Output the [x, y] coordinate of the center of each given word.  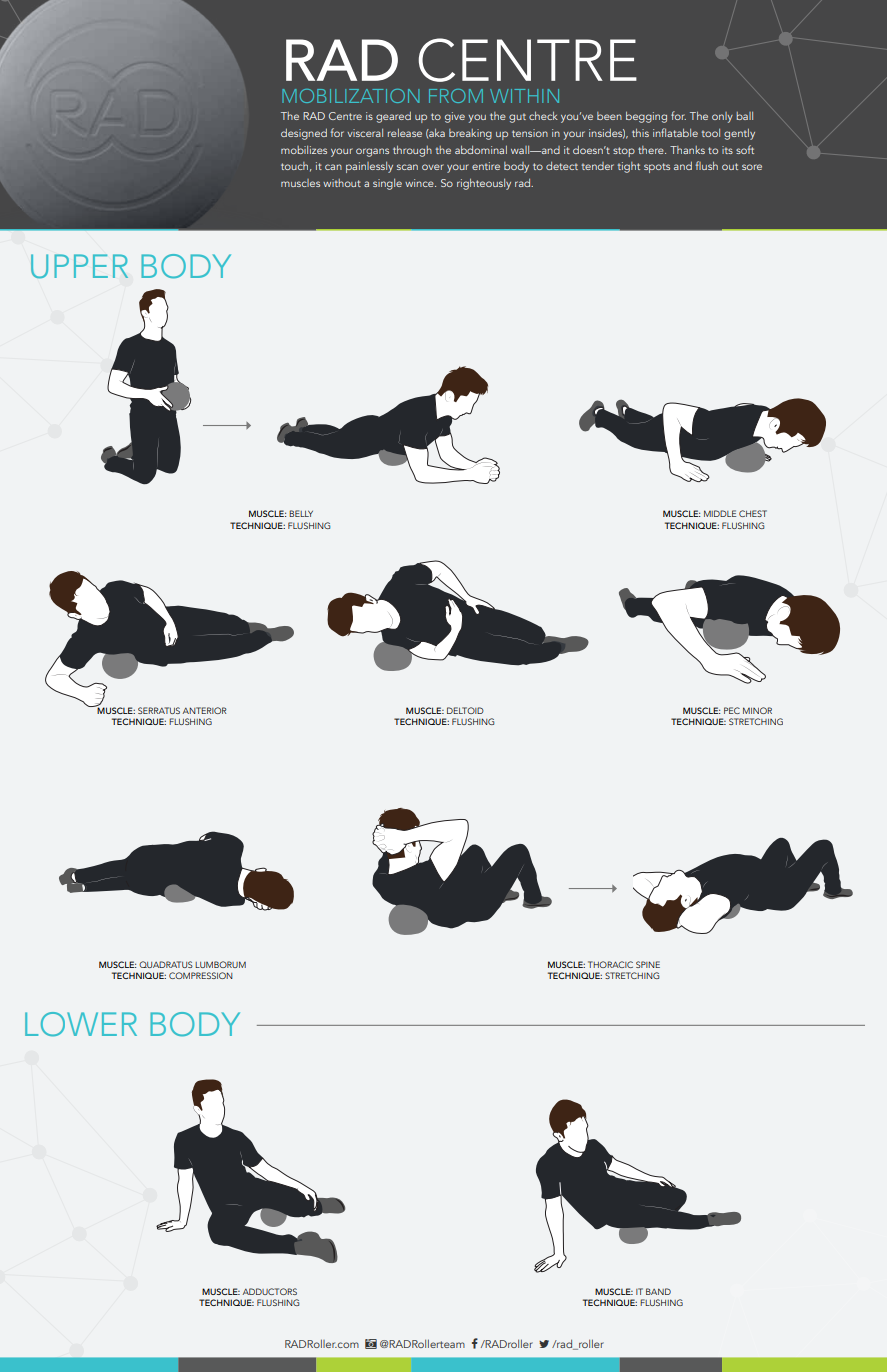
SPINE [648, 964]
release [405, 132]
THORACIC [610, 964]
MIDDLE [720, 513]
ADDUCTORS [270, 1291]
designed [304, 134]
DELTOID [465, 710]
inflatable [675, 132]
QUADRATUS [166, 964]
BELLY [301, 513]
